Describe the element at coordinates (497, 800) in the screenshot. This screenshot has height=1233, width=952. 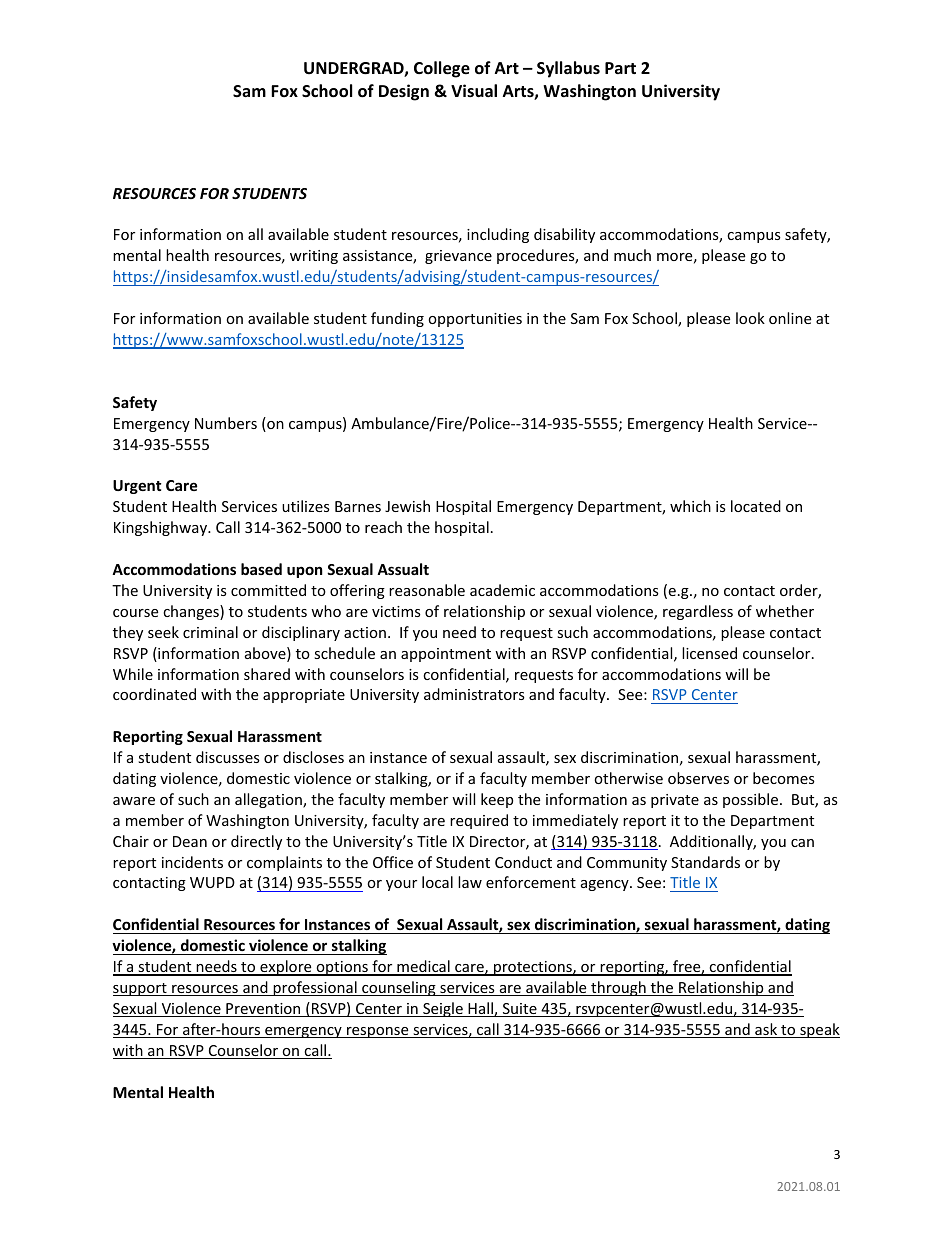
I see `keep` at that location.
